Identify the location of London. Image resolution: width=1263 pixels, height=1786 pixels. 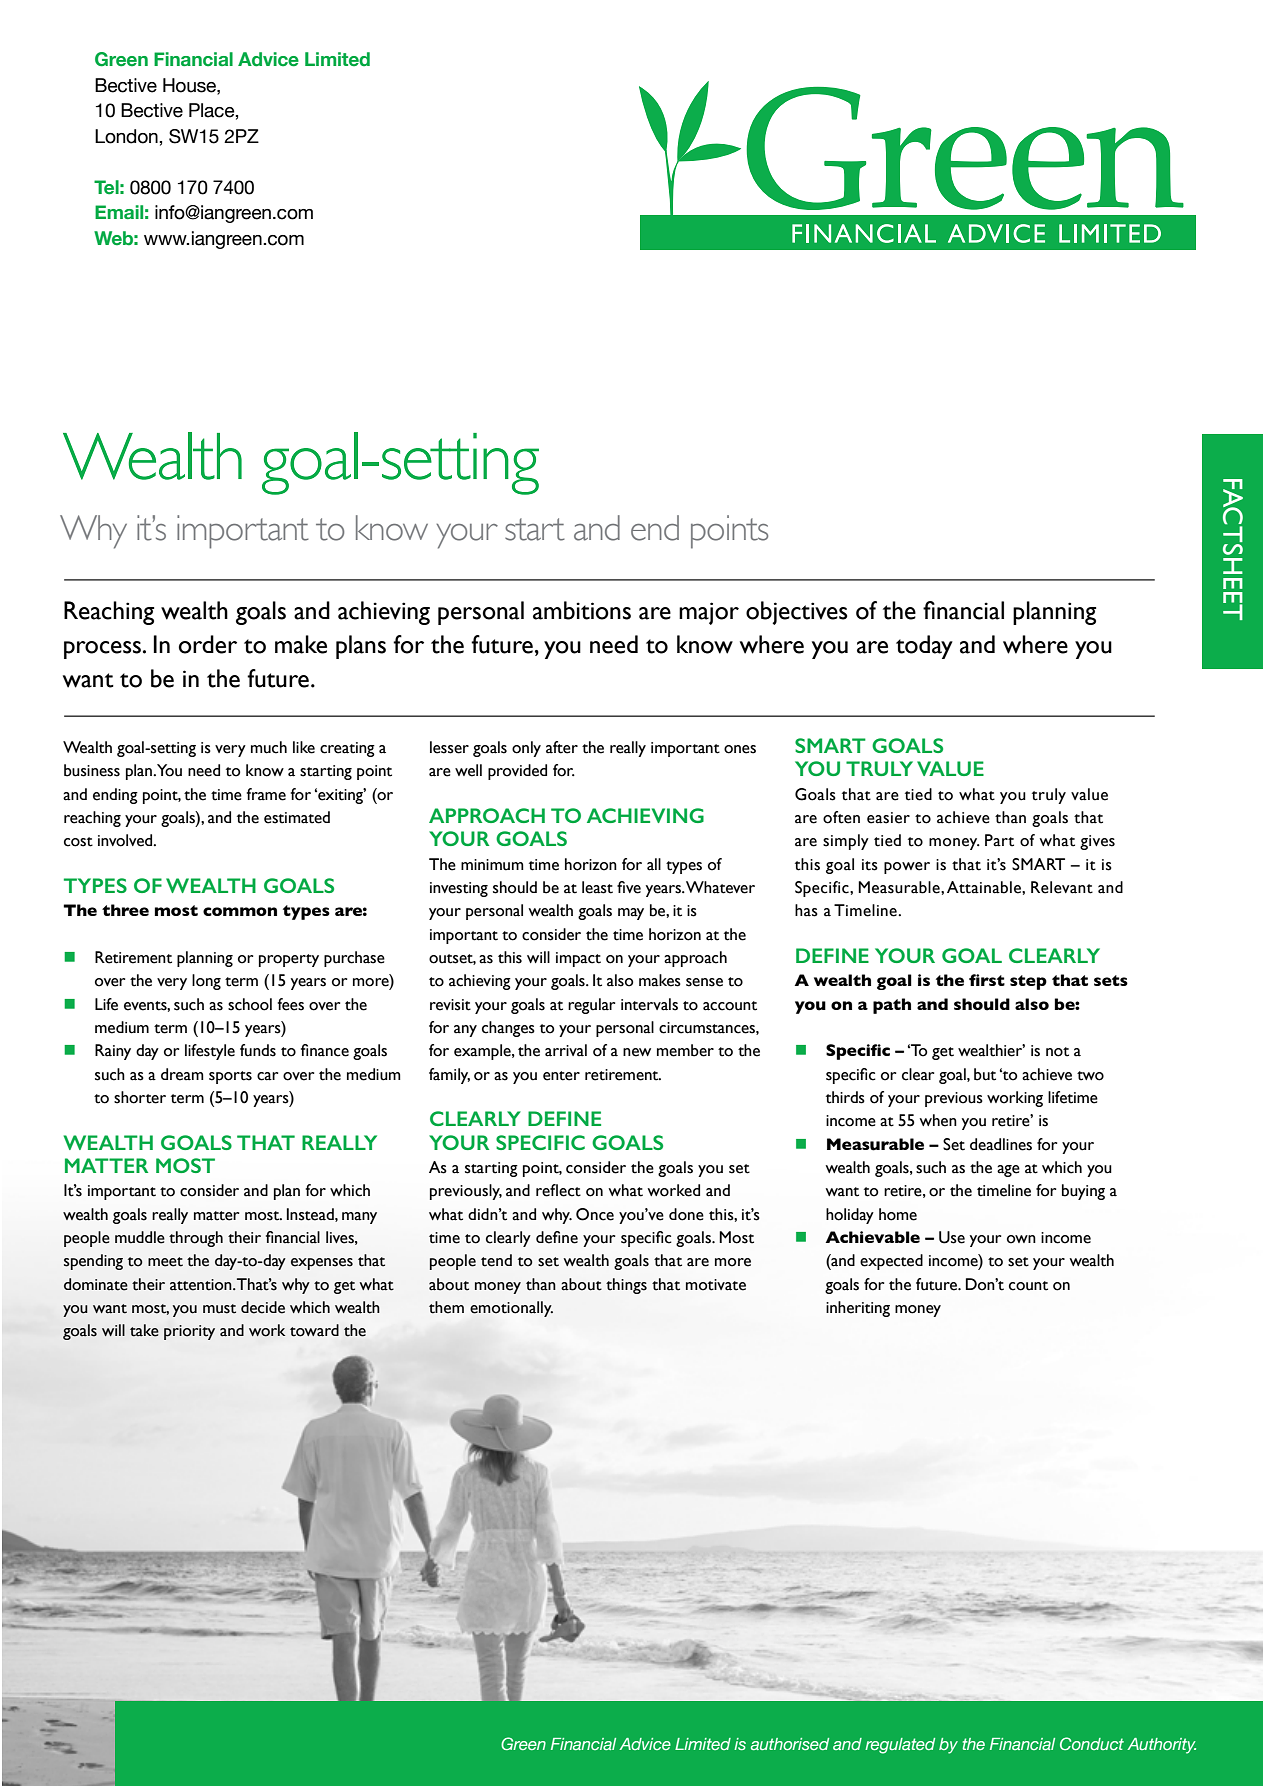
(127, 136).
